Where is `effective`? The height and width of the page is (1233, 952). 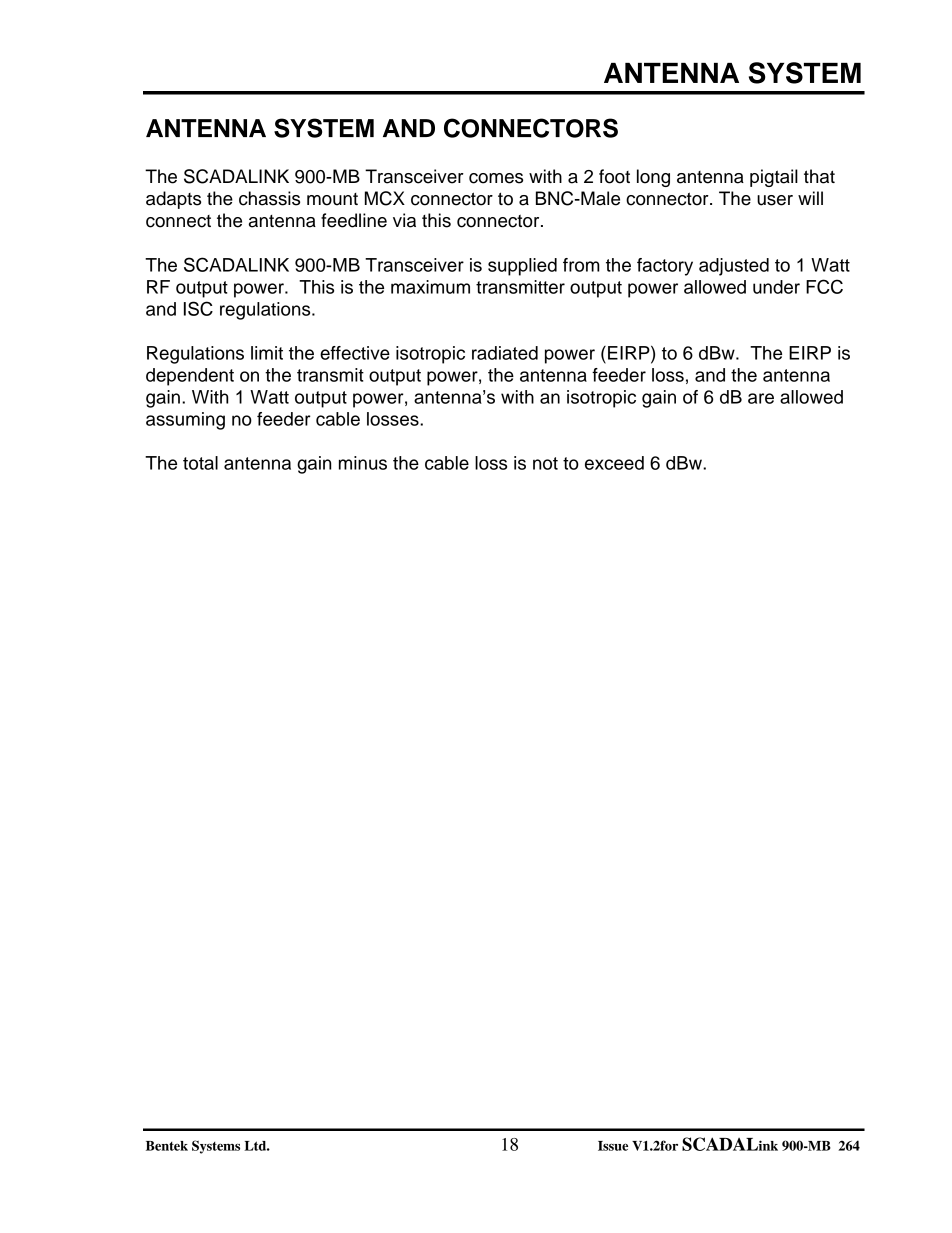
effective is located at coordinates (355, 353).
